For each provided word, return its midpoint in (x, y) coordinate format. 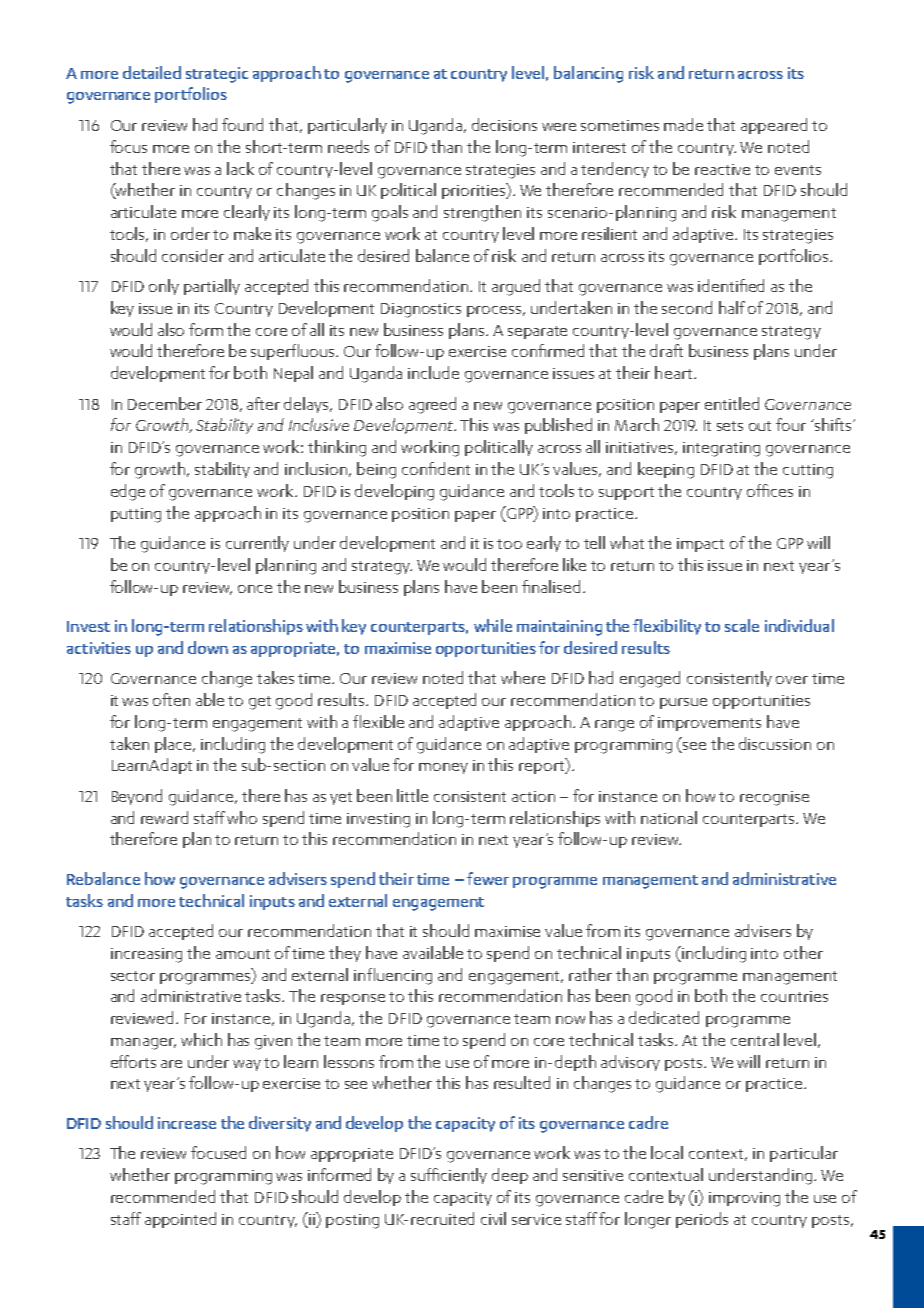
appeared (774, 126)
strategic (217, 75)
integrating (721, 449)
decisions (504, 124)
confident (436, 468)
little (412, 795)
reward (164, 817)
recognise (774, 798)
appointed (180, 1220)
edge (128, 492)
